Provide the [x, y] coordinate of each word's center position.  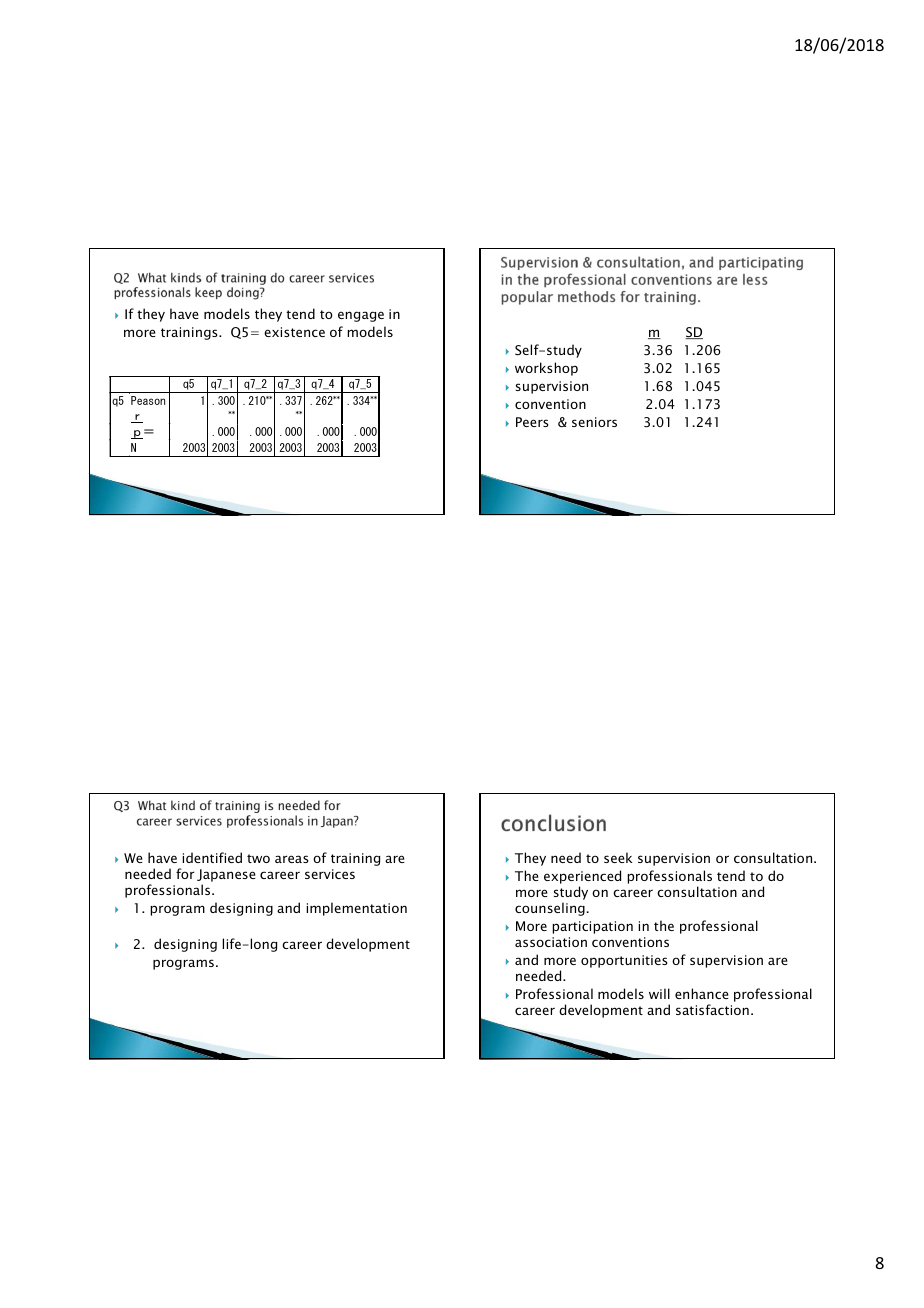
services [330, 874]
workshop [546, 369]
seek [618, 857]
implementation [356, 909]
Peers [532, 422]
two [258, 858]
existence [294, 332]
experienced [582, 878]
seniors [594, 422]
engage [361, 316]
